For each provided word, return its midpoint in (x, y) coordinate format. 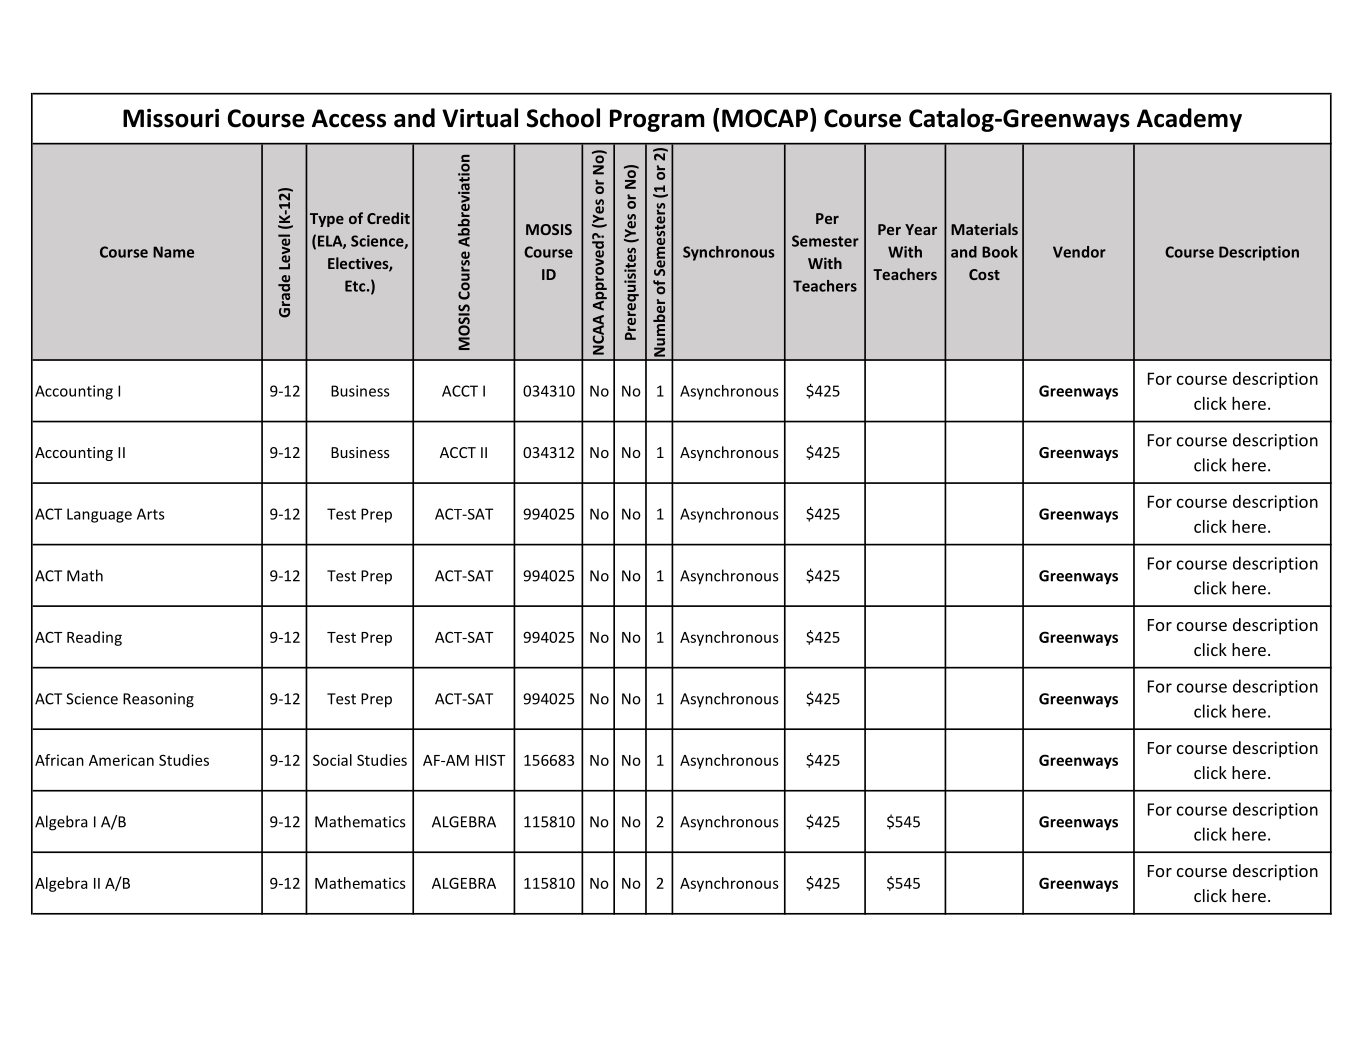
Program (657, 120)
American (121, 760)
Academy (1189, 120)
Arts (151, 514)
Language (99, 515)
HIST (490, 760)
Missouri (171, 118)
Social (332, 760)
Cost (984, 274)
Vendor (1079, 252)
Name (173, 252)
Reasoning (158, 700)
